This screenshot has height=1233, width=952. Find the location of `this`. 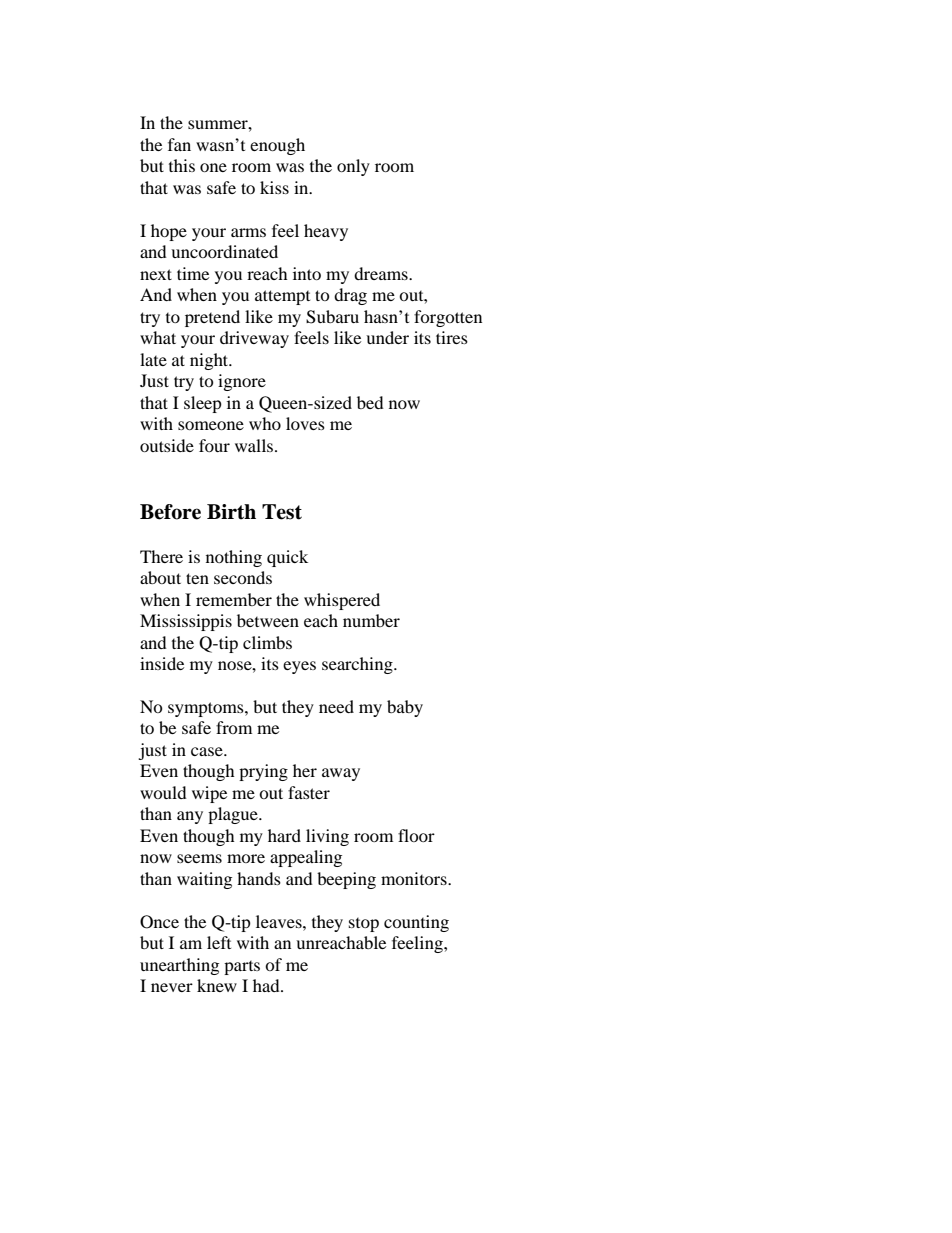

this is located at coordinates (182, 165).
